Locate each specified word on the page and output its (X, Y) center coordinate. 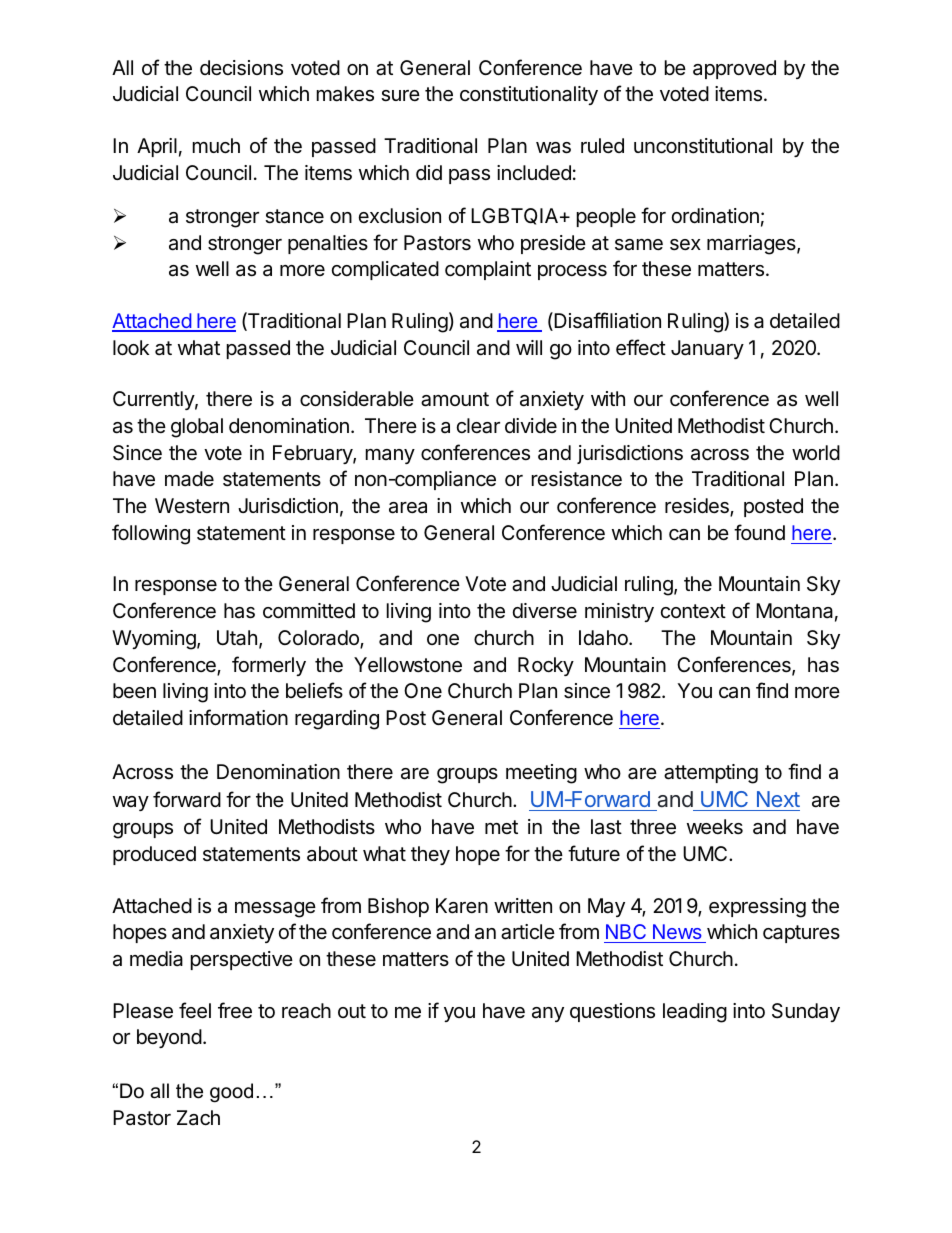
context (693, 611)
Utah (237, 638)
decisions (241, 68)
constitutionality (529, 95)
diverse (545, 610)
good (231, 1093)
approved (734, 69)
